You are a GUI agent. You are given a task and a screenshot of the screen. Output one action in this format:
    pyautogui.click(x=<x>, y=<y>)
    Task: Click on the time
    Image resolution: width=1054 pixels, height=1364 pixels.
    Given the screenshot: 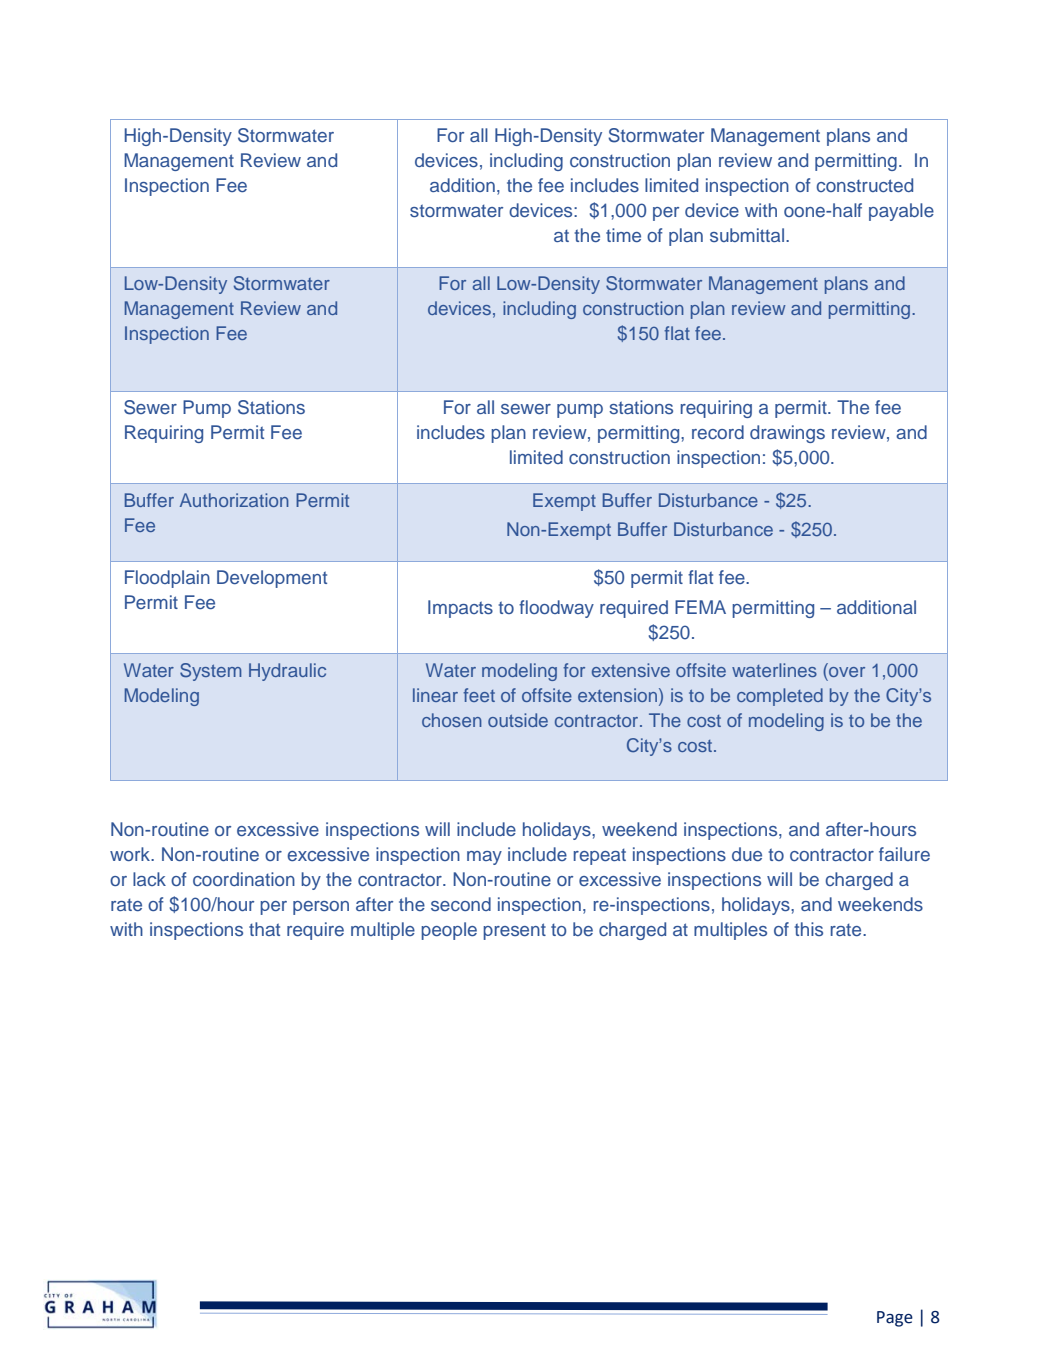 What is the action you would take?
    pyautogui.click(x=623, y=235)
